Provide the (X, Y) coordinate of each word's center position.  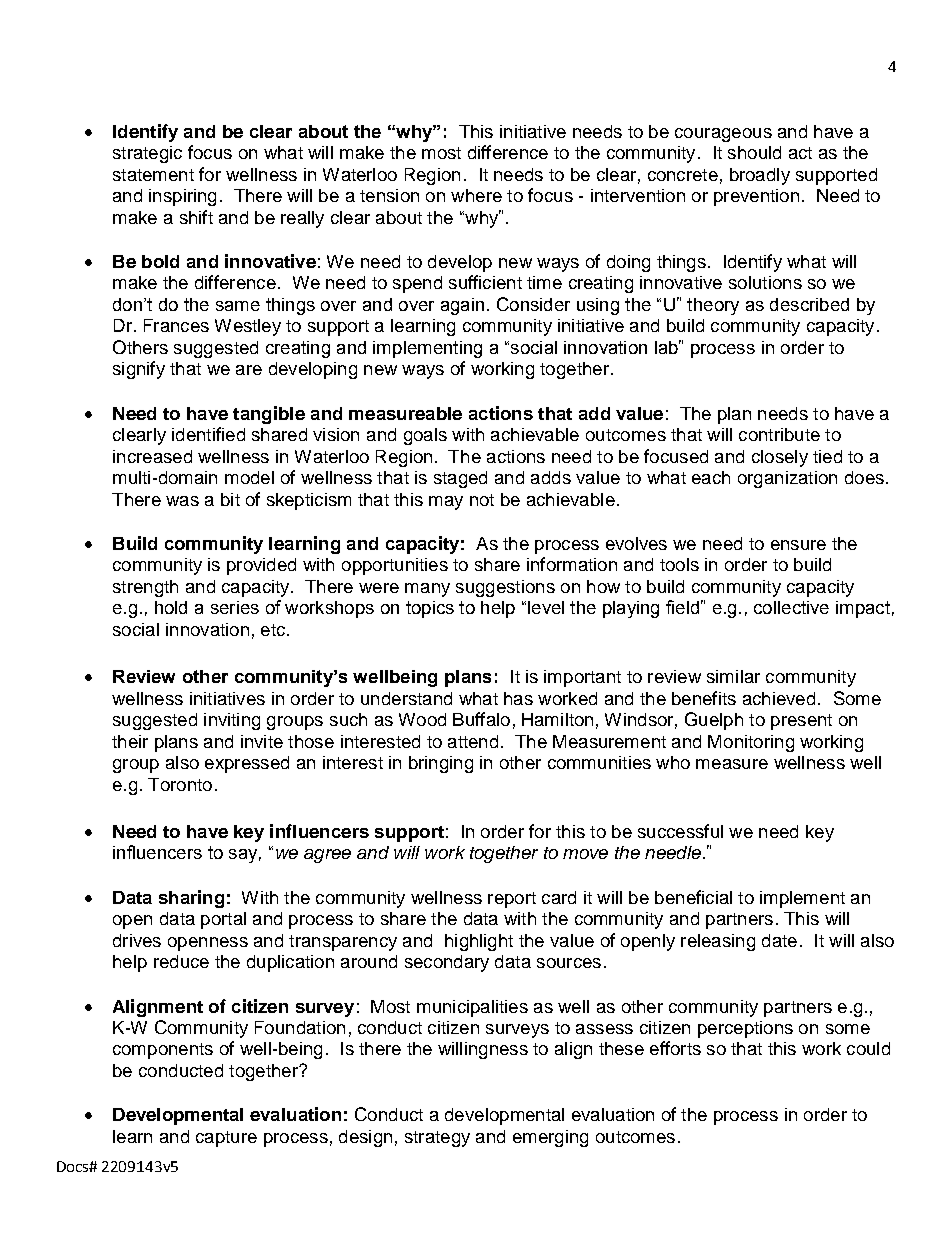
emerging (550, 1138)
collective (791, 607)
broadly (760, 176)
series (235, 607)
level (546, 607)
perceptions (745, 1029)
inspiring (182, 197)
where (476, 195)
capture (226, 1139)
